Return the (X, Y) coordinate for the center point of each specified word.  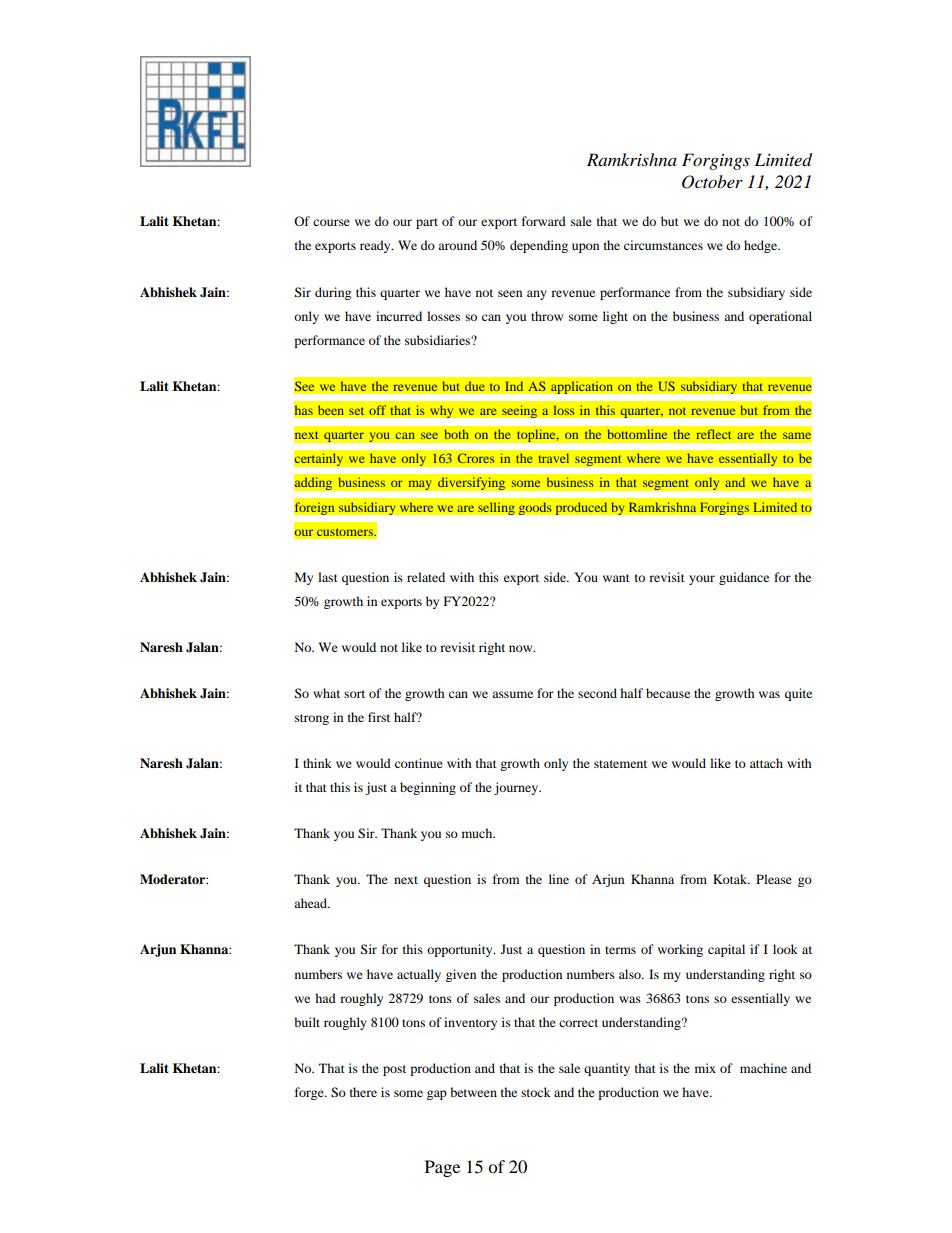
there (363, 1092)
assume (512, 694)
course (331, 222)
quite (798, 694)
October (712, 182)
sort (354, 694)
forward (544, 221)
